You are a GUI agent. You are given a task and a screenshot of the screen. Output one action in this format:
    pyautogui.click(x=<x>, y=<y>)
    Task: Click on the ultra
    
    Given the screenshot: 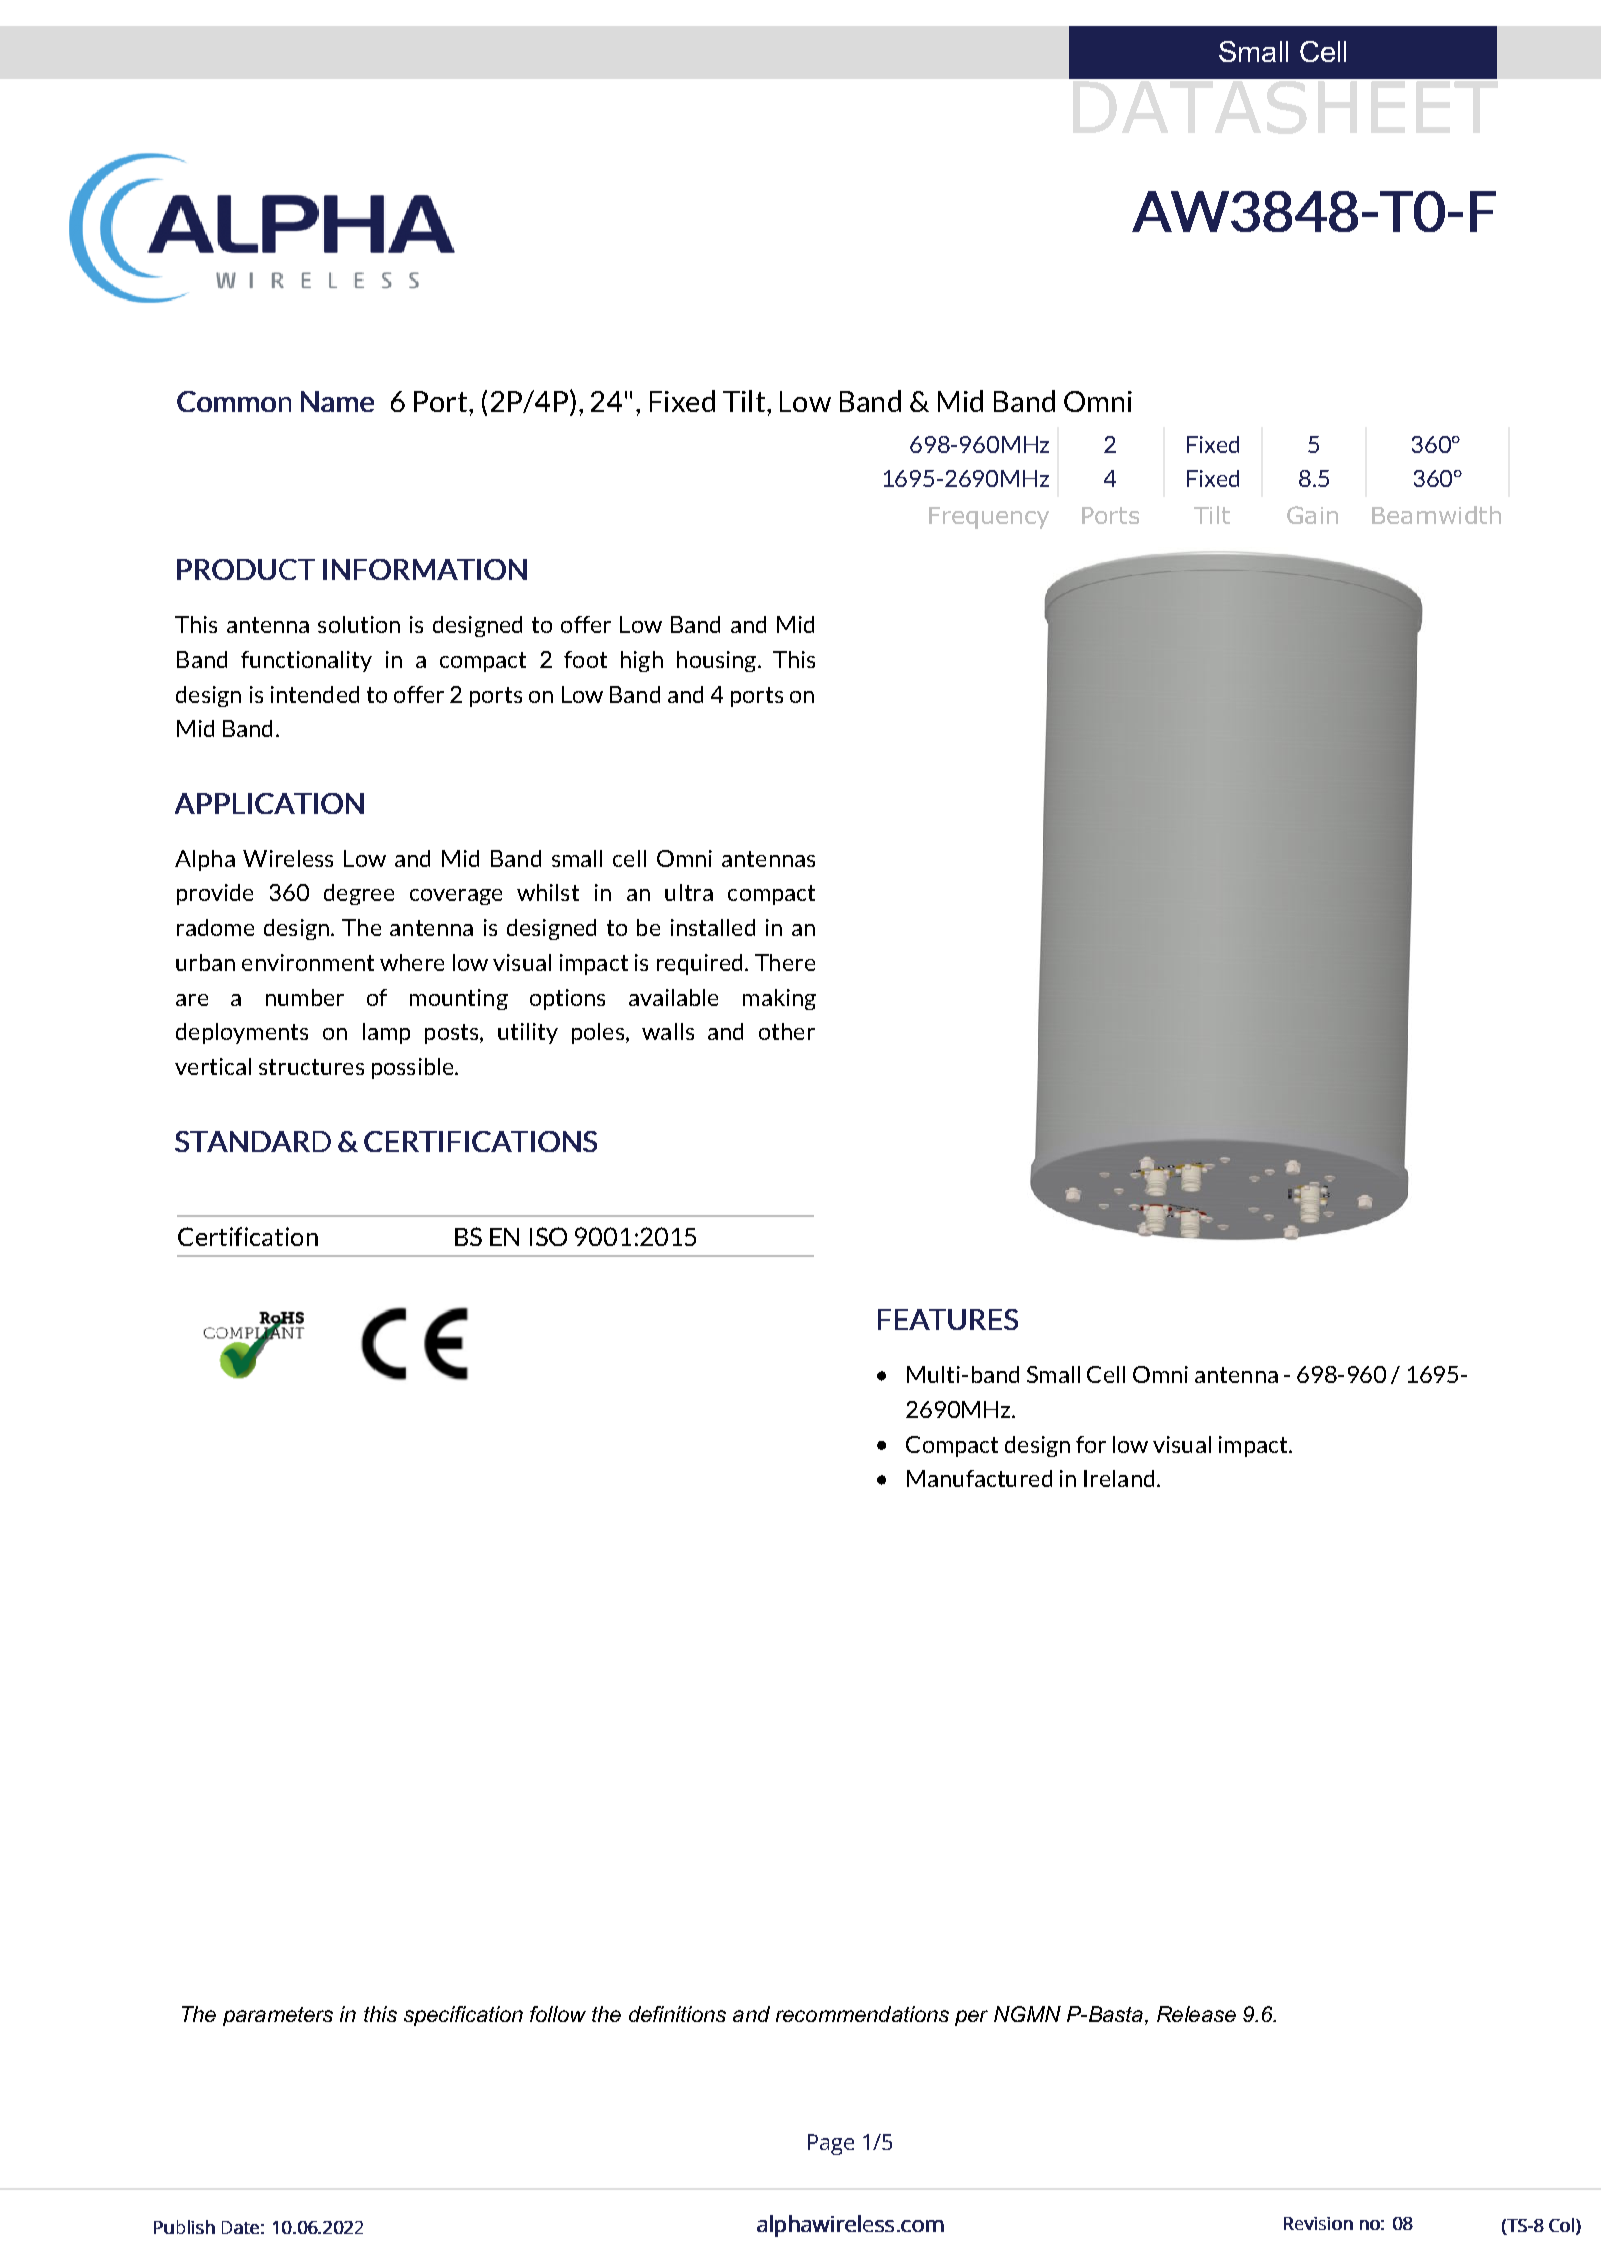 What is the action you would take?
    pyautogui.click(x=689, y=892)
